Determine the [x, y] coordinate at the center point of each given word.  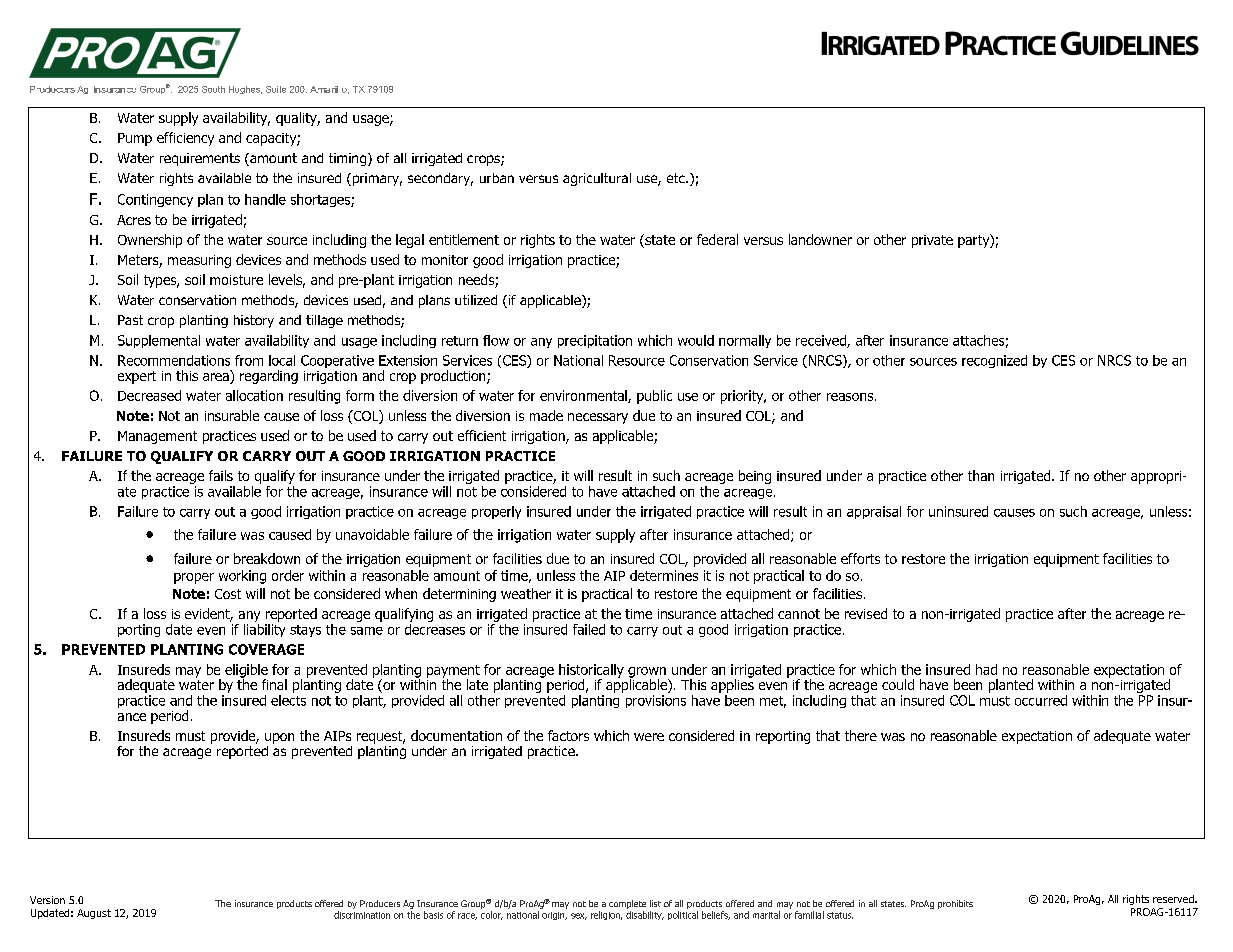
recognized [994, 361]
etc [677, 178]
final [274, 684]
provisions [656, 701]
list [655, 903]
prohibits [955, 904]
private [932, 241]
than [981, 475]
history [254, 321]
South [213, 89]
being [755, 477]
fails [221, 475]
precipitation [595, 341]
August [94, 914]
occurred [1041, 700]
